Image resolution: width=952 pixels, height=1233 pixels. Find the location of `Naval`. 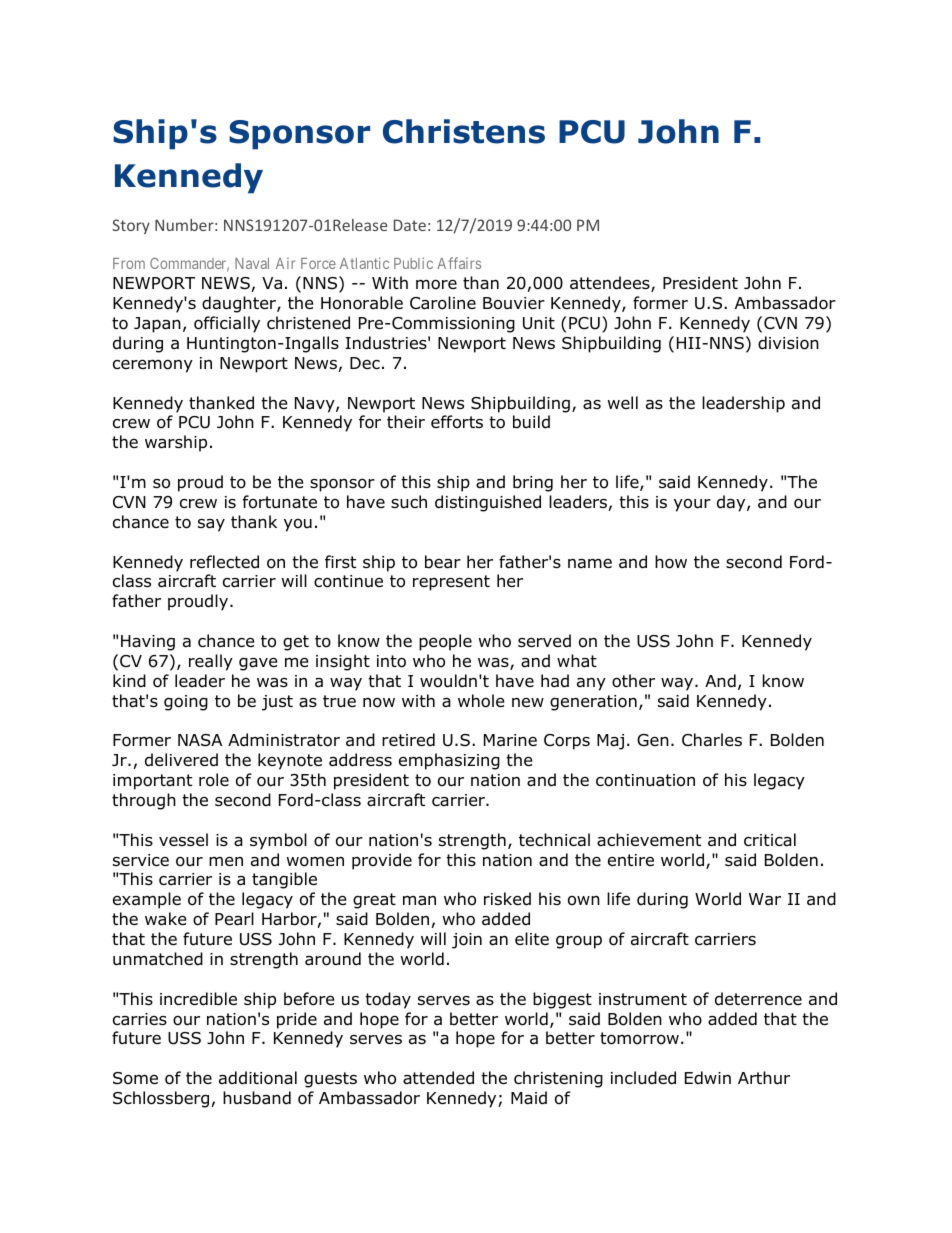

Naval is located at coordinates (252, 263).
